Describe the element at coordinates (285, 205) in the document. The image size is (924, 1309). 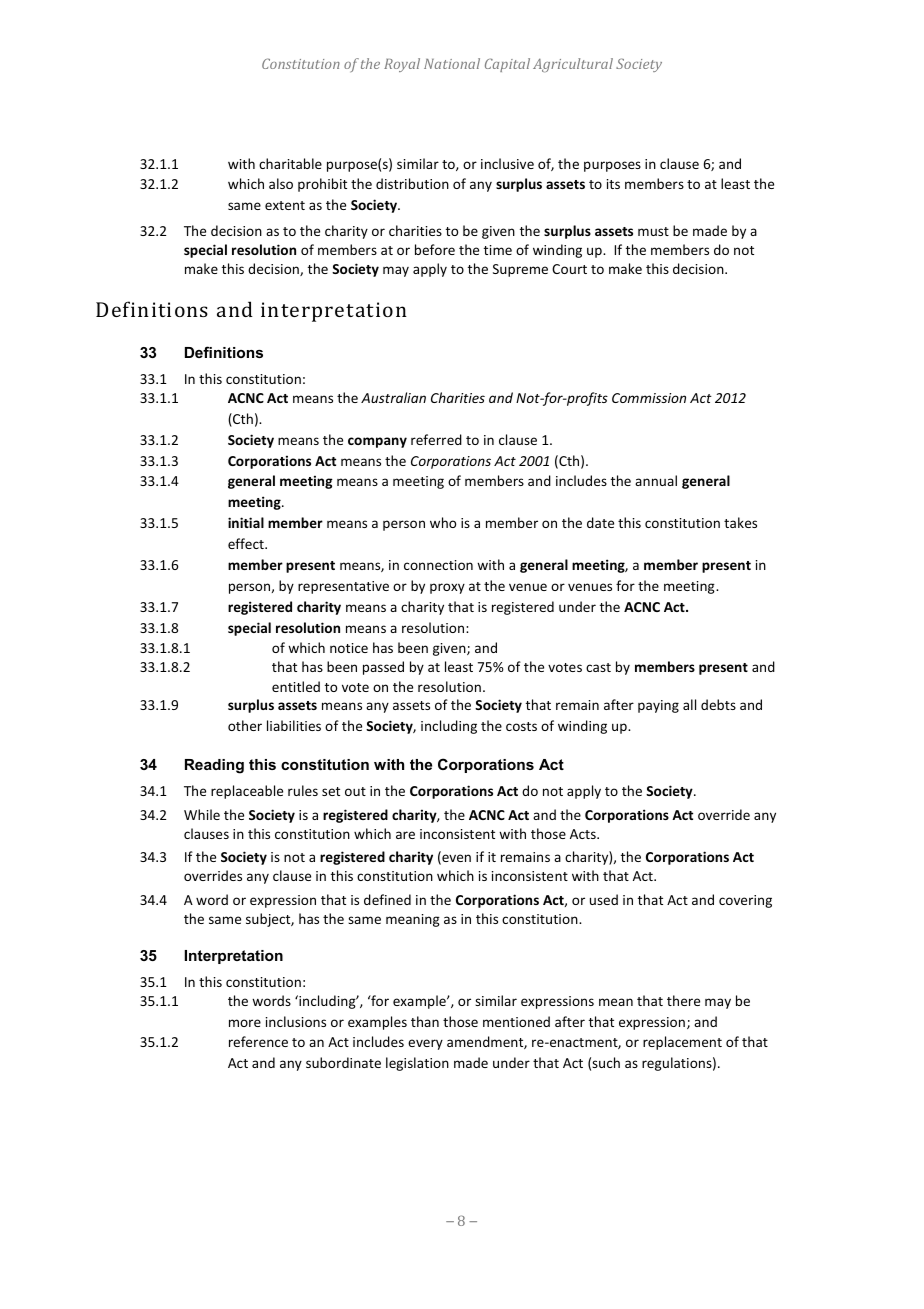
I see `extent` at that location.
